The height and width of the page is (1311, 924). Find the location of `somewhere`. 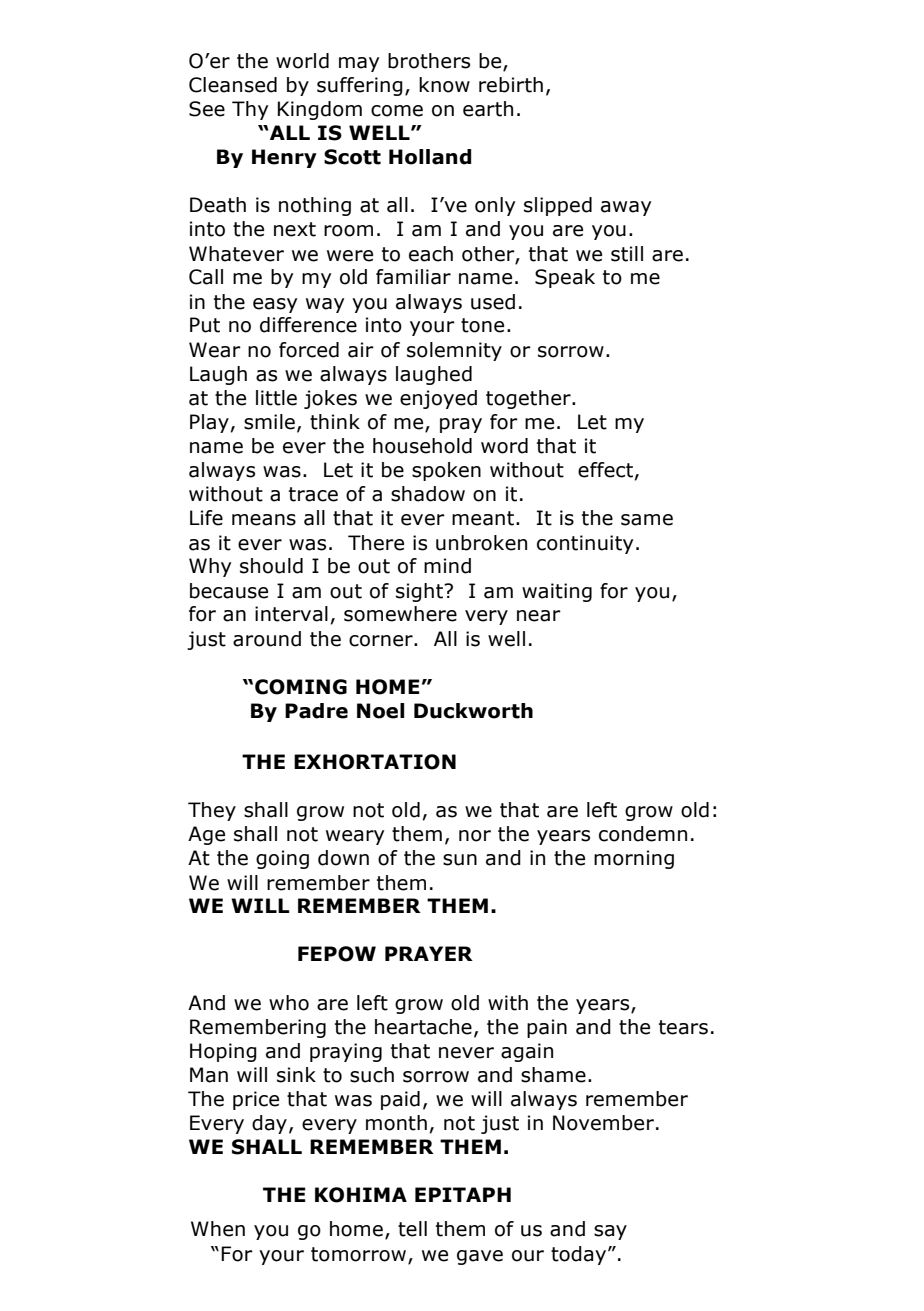

somewhere is located at coordinates (400, 614).
